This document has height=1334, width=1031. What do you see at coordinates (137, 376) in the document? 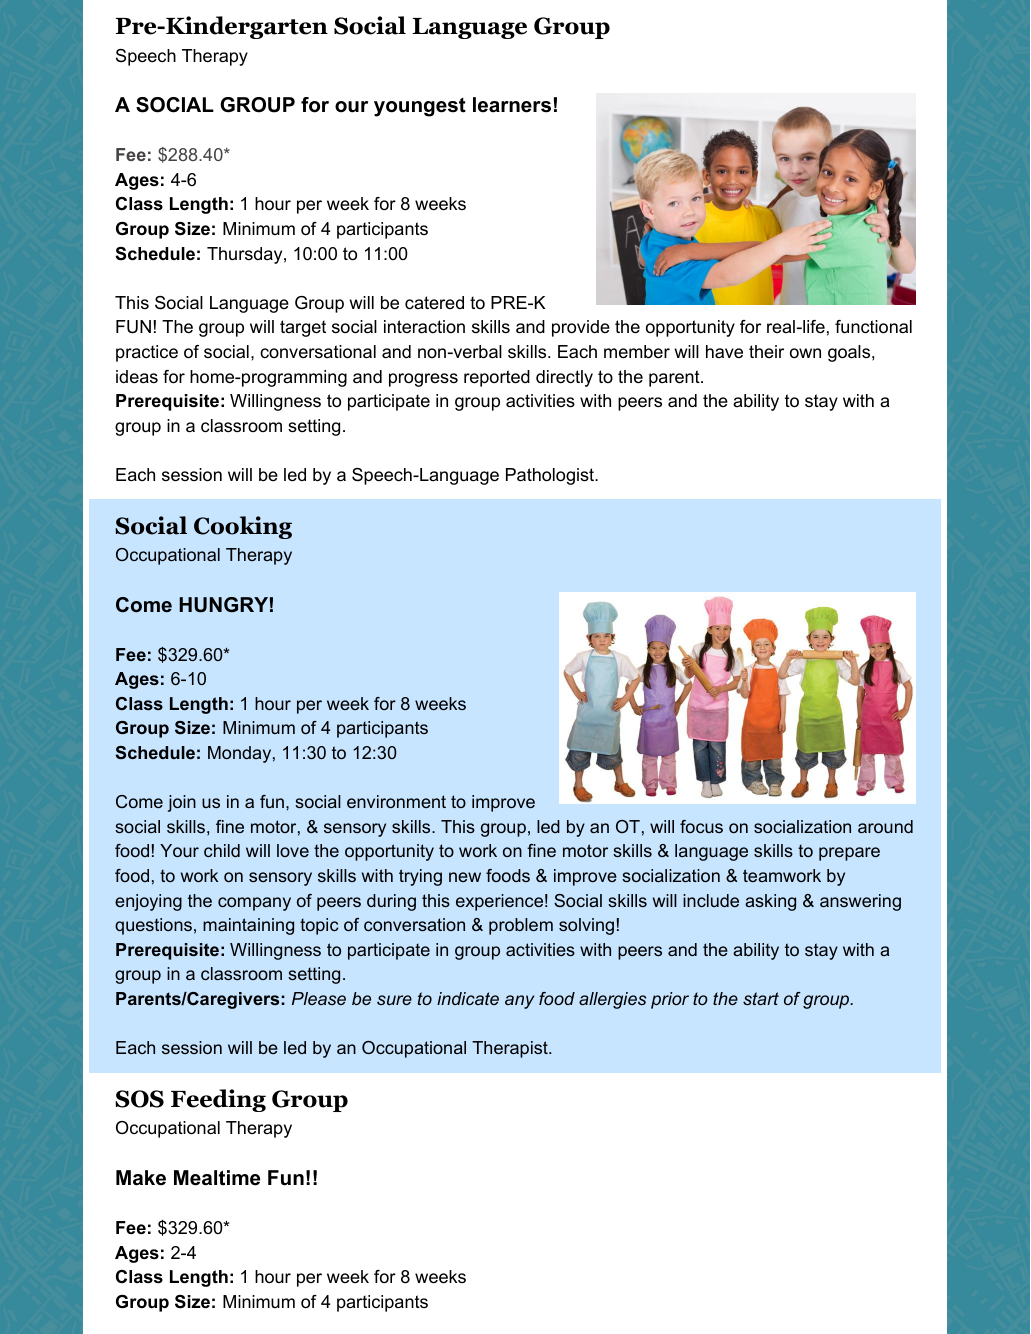
I see `ideas` at bounding box center [137, 376].
